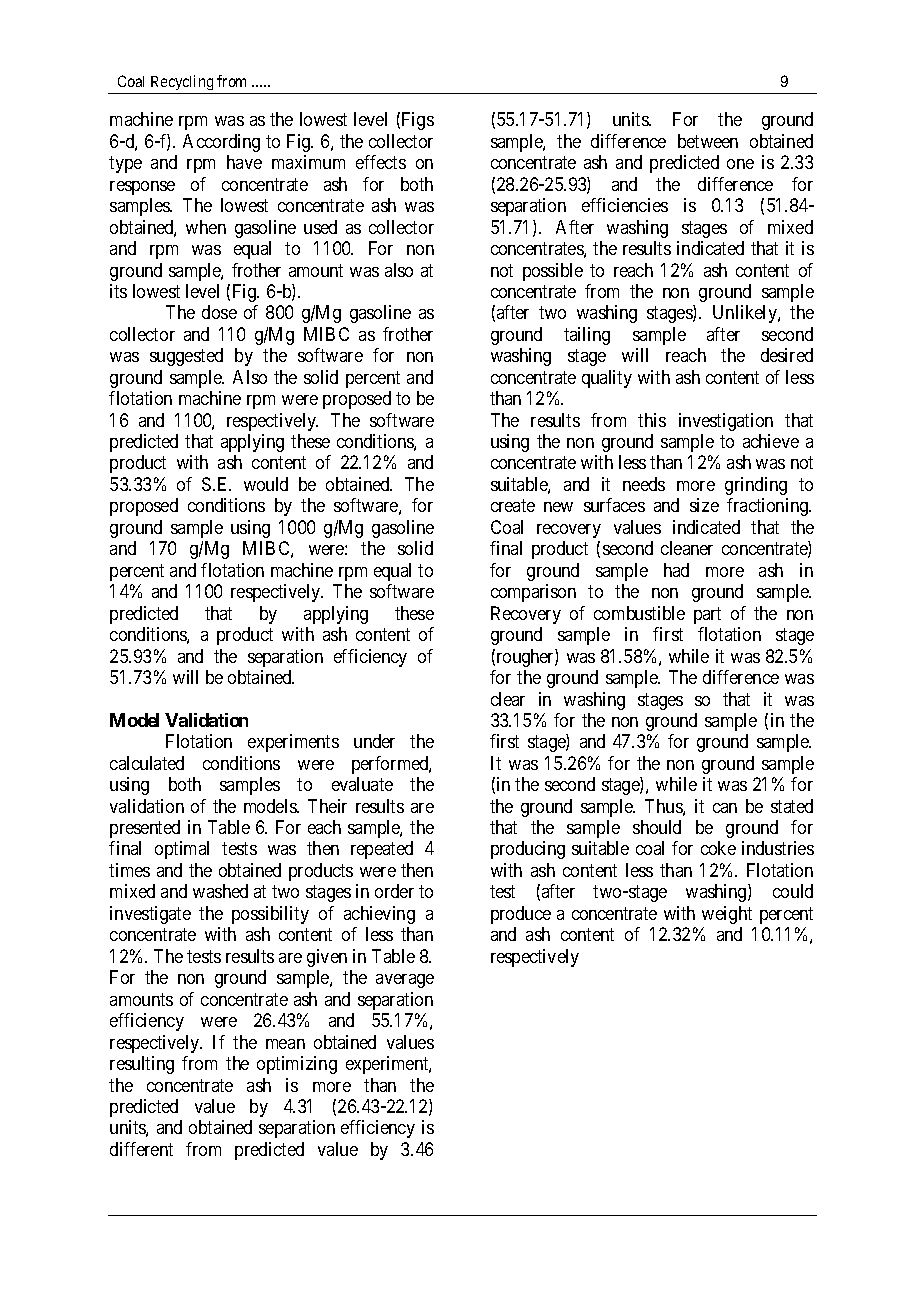  I want to click on clear, so click(508, 699).
